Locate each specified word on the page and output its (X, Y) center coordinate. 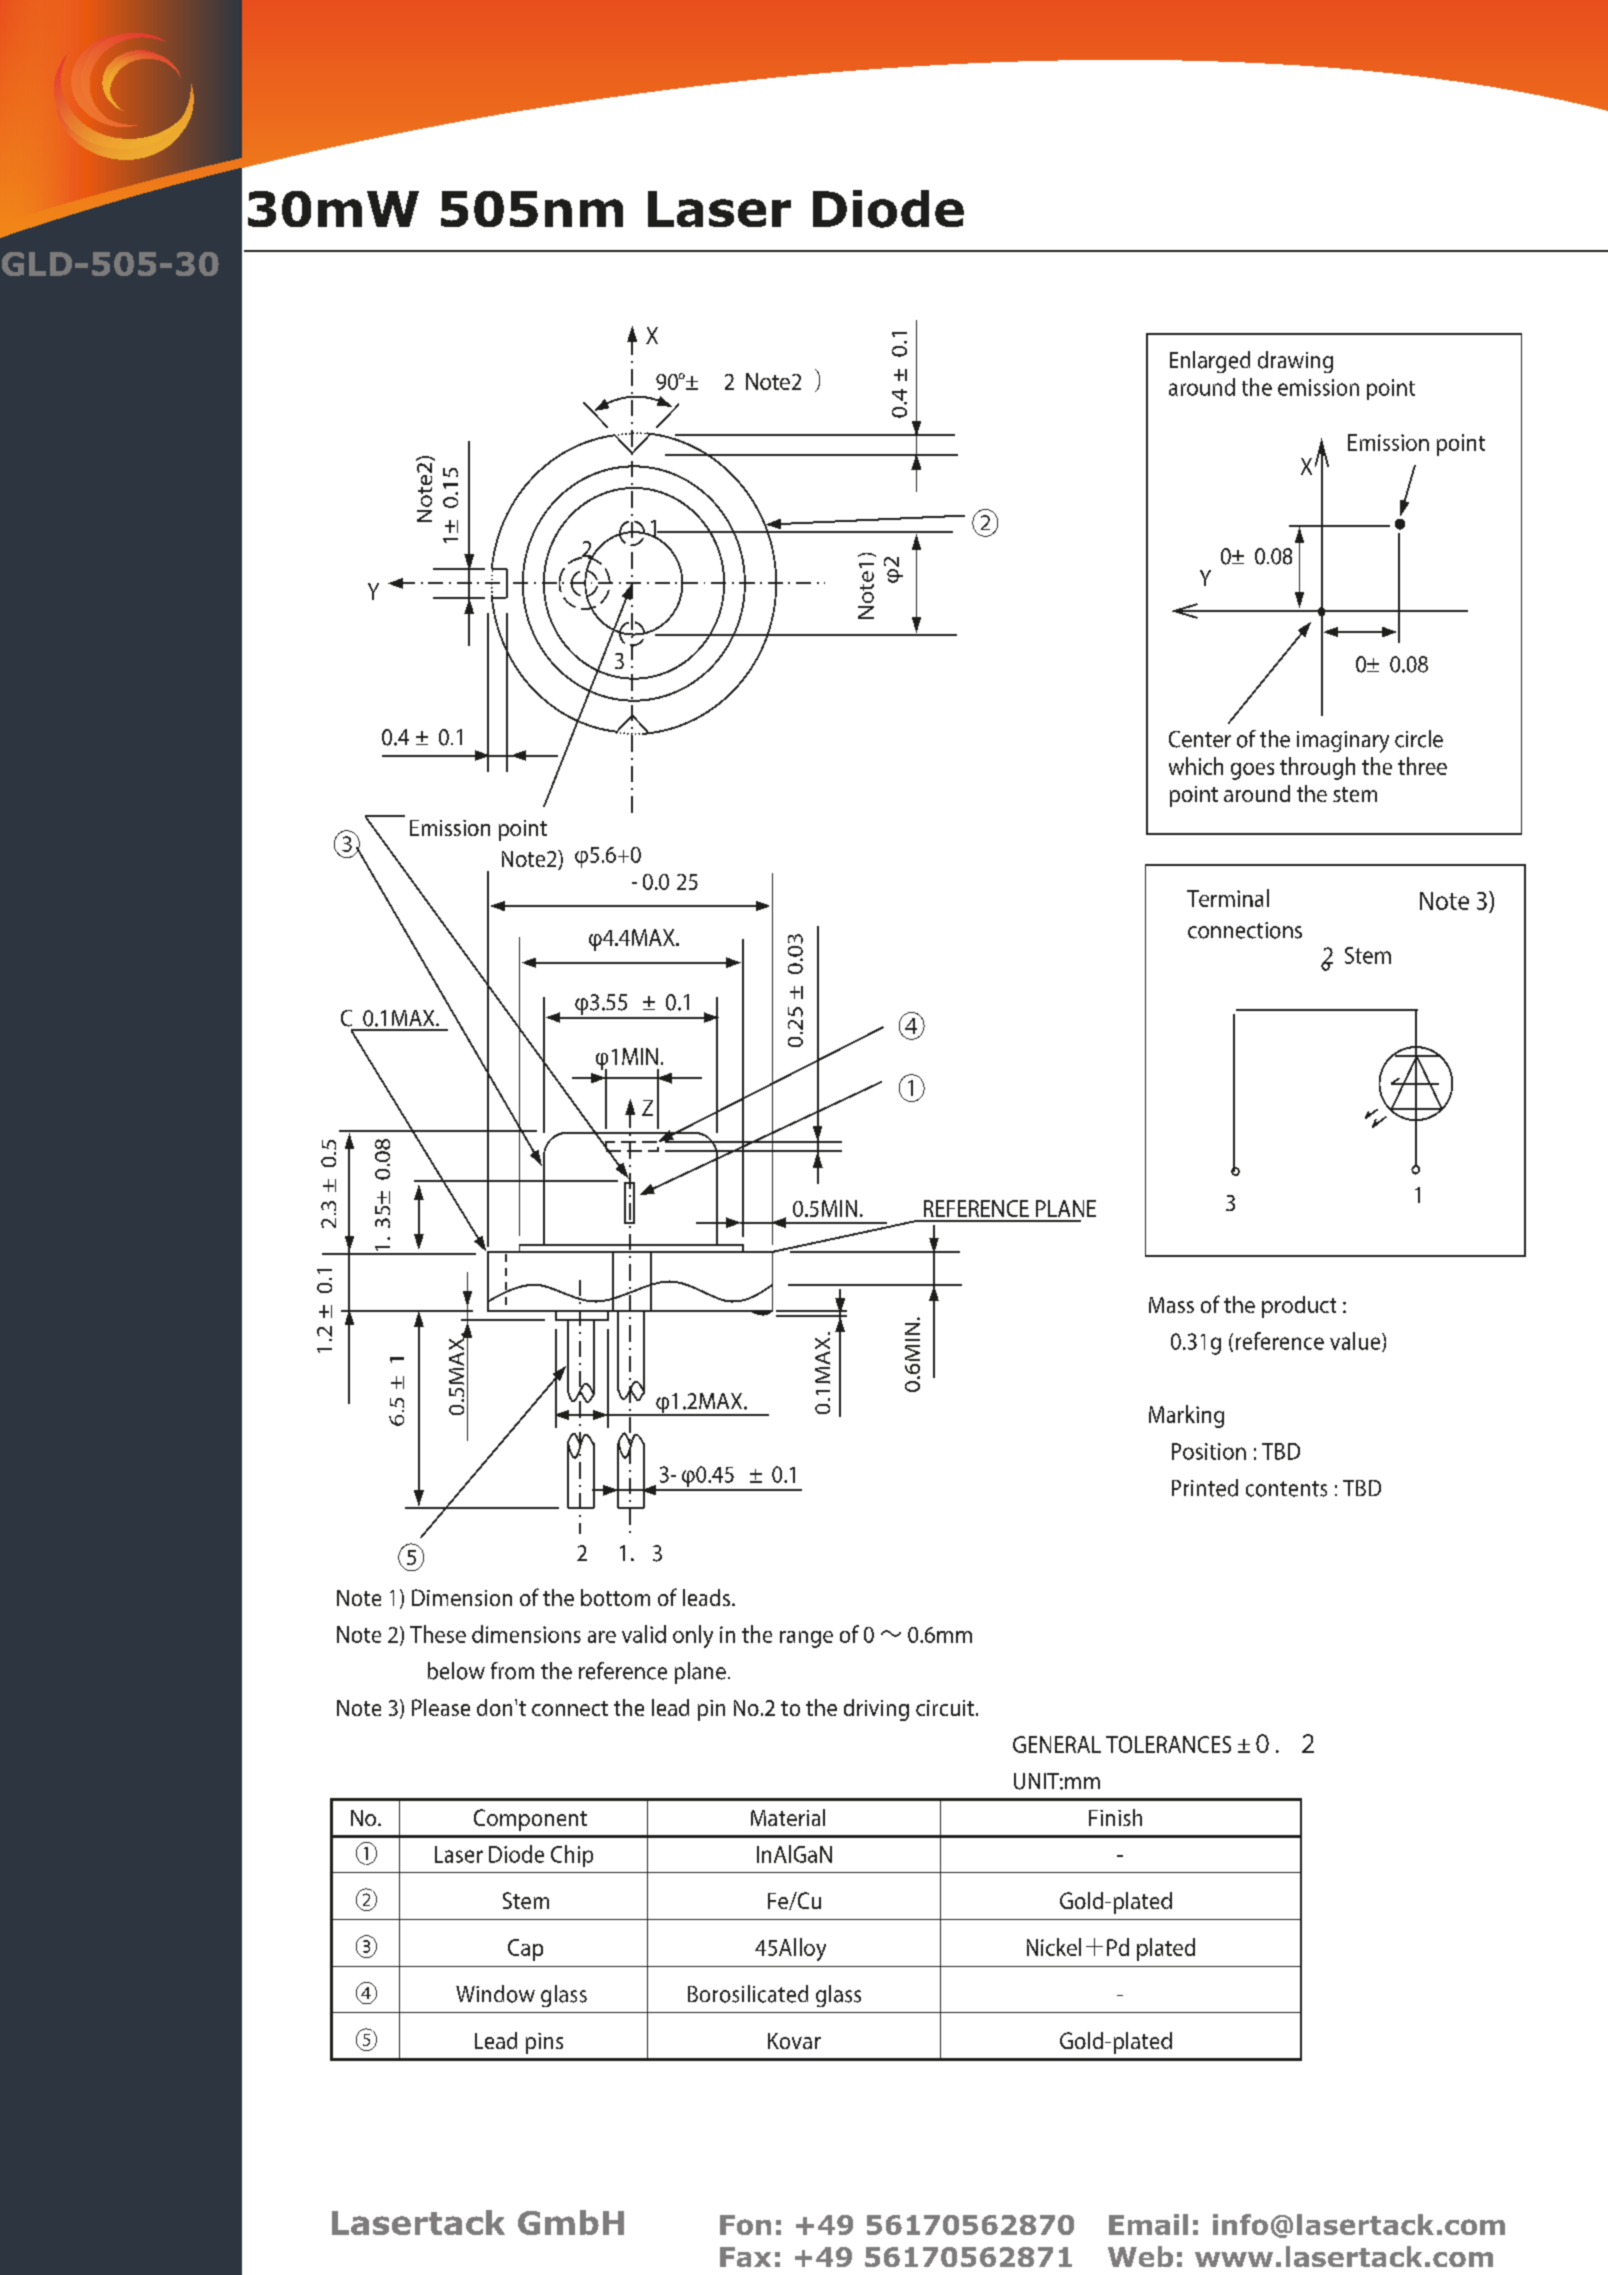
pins (544, 2043)
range (806, 1639)
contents (1286, 1489)
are (602, 1637)
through (1317, 768)
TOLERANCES (1168, 1744)
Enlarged (1210, 362)
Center (1200, 739)
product (1299, 1307)
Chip (572, 1856)
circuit (945, 1708)
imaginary (1343, 742)
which (1196, 766)
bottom (615, 1597)
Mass (1171, 1305)
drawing (1295, 362)
